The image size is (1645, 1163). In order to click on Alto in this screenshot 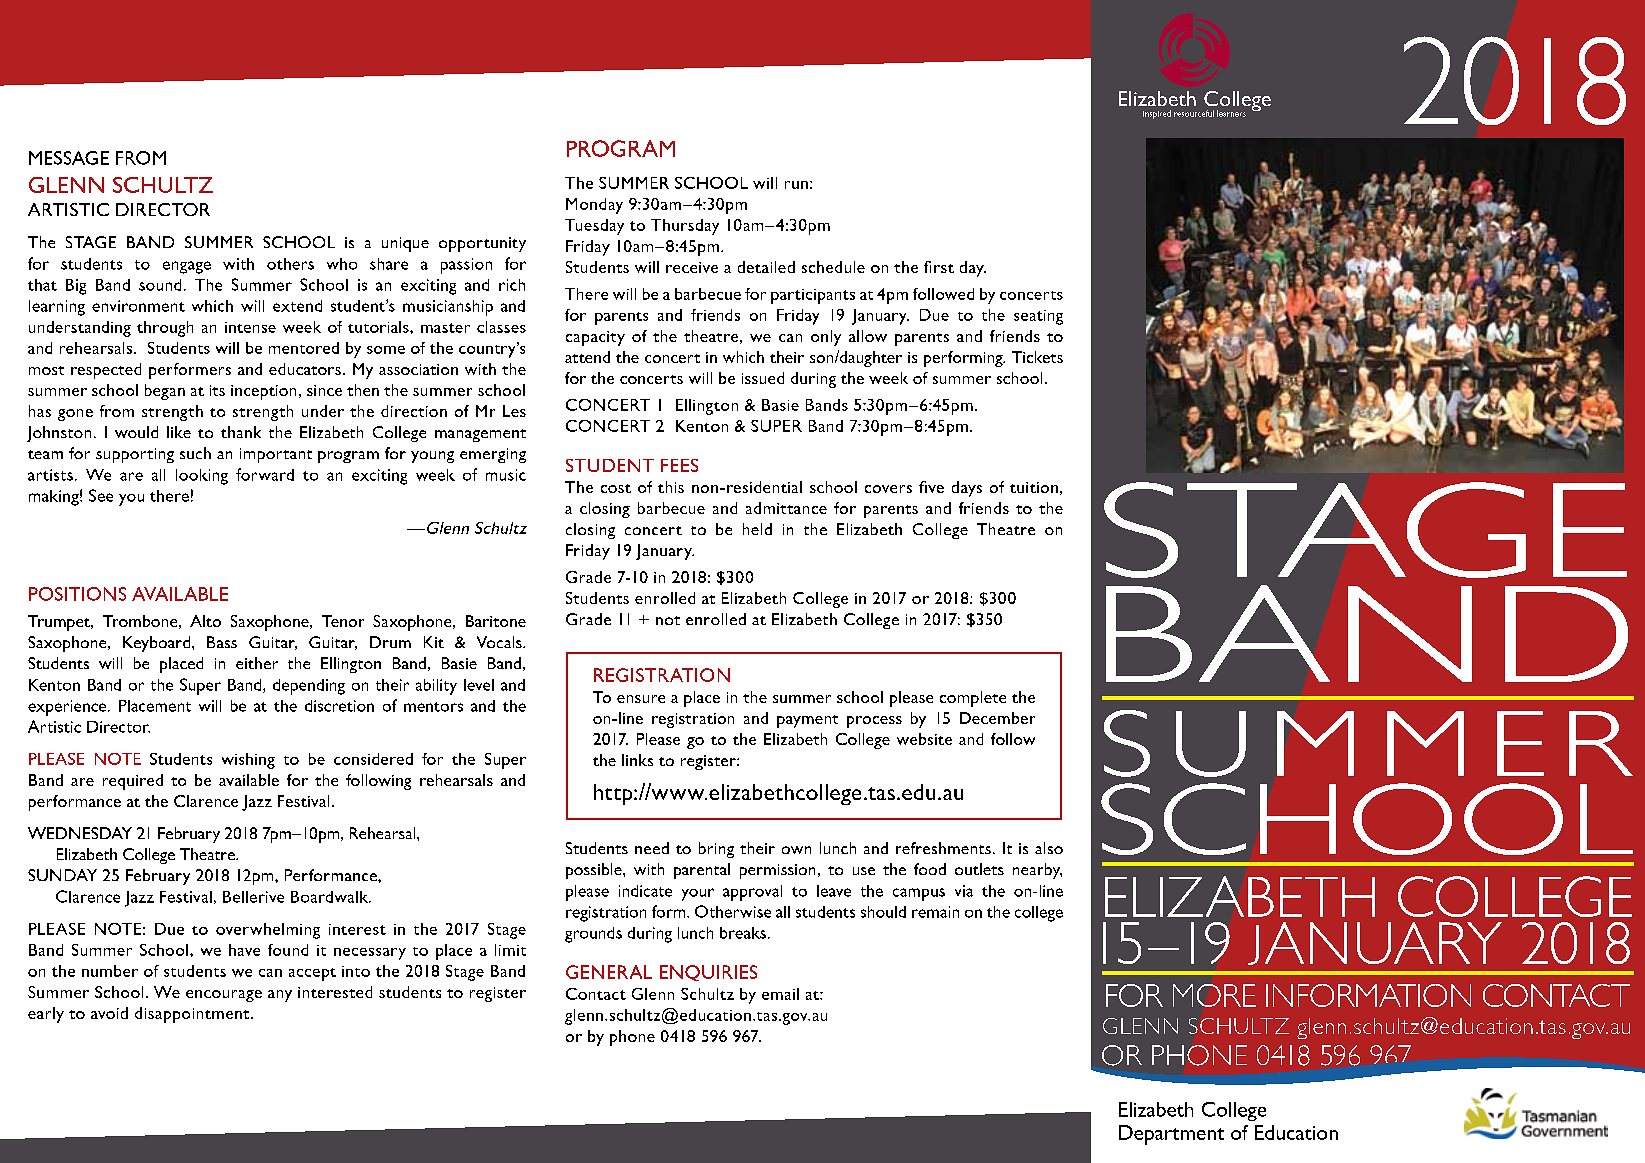, I will do `click(205, 621)`.
